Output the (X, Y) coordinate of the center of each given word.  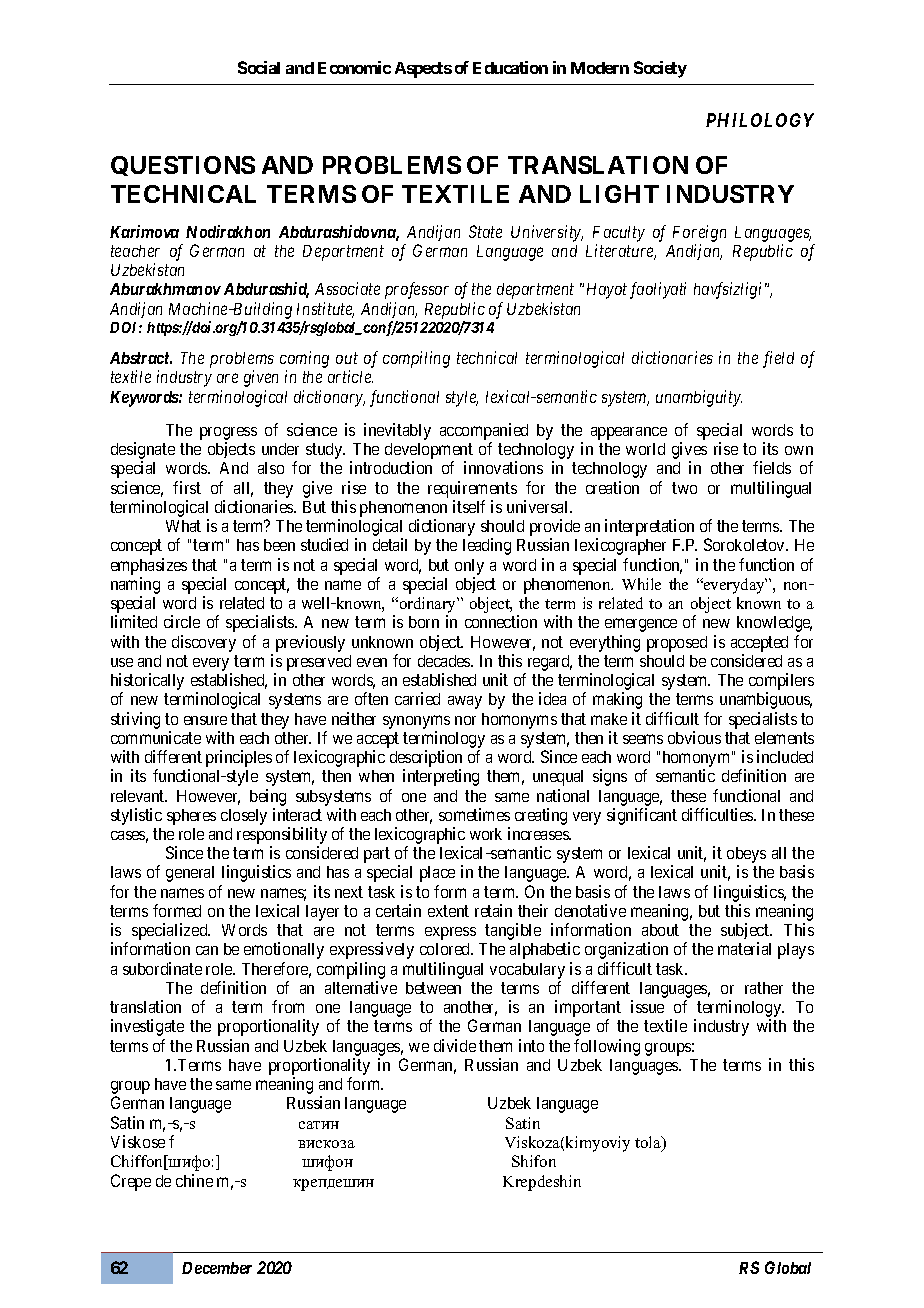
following (607, 1047)
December (217, 1268)
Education (510, 67)
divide (455, 1045)
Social (259, 67)
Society (660, 69)
